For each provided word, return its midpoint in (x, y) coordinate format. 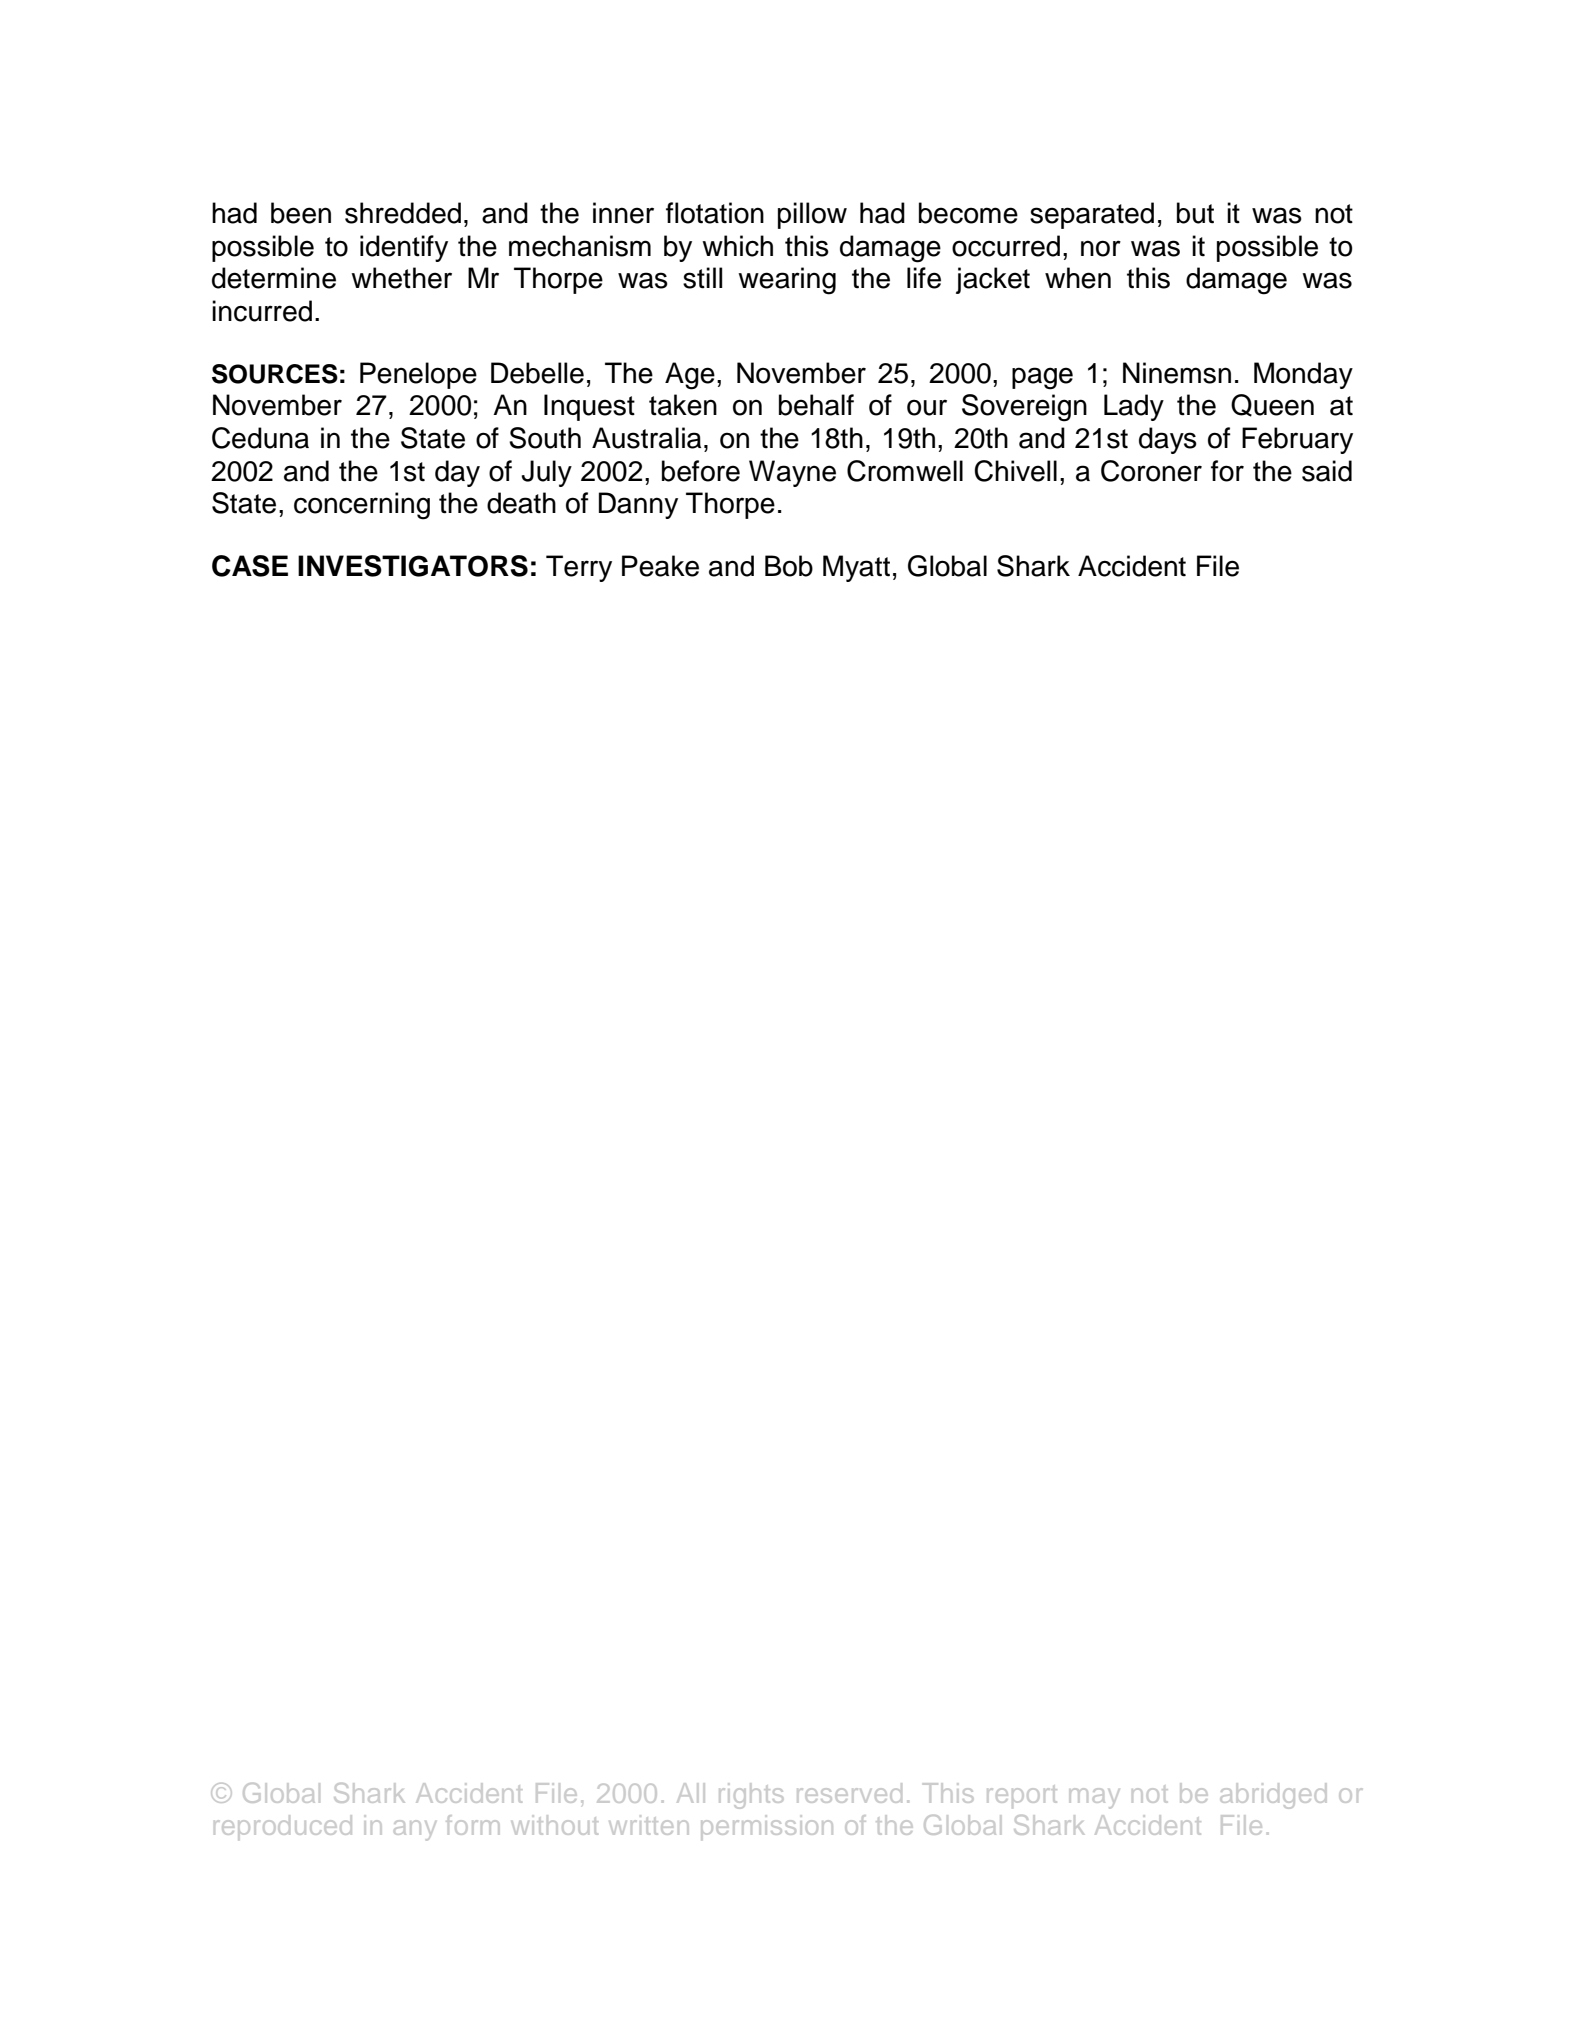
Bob (789, 566)
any (415, 1830)
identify (404, 248)
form (472, 1825)
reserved (849, 1793)
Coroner (1151, 471)
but (1195, 213)
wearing (787, 281)
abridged (1273, 1796)
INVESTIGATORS (413, 566)
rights (751, 1796)
